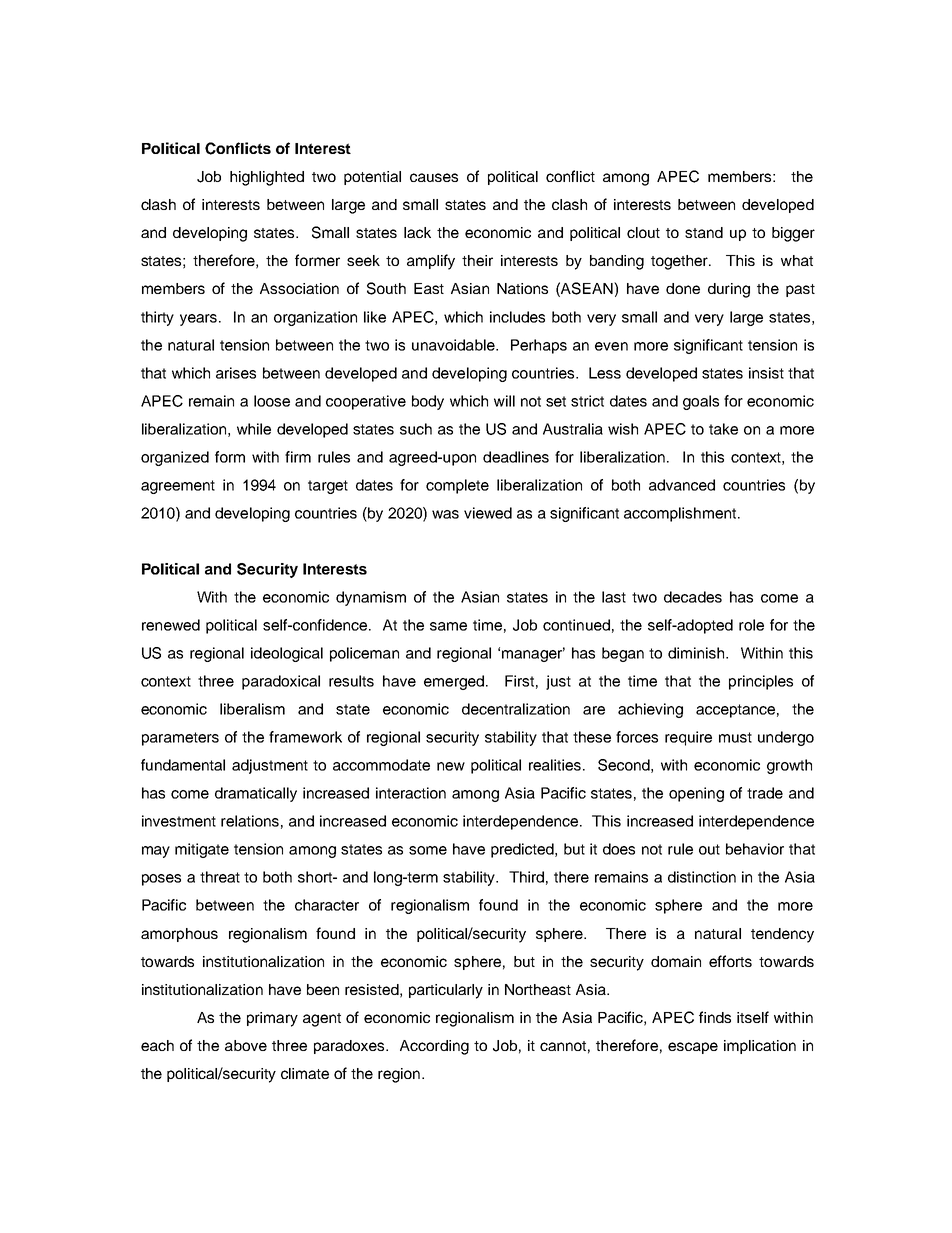 The height and width of the image is (1233, 952). I want to click on above, so click(246, 1045).
